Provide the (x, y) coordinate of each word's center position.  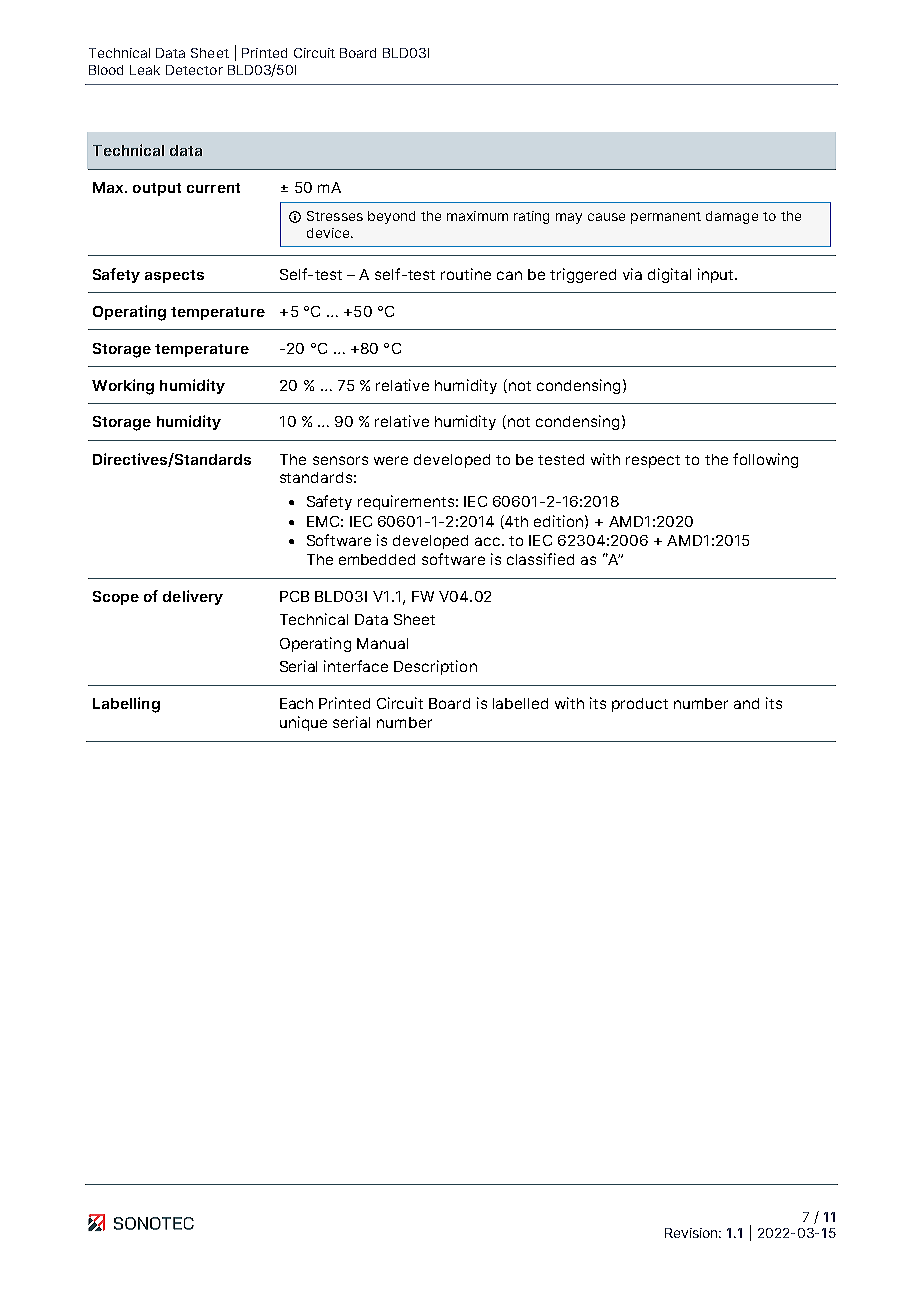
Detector (194, 70)
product (640, 705)
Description (435, 667)
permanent (666, 218)
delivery (193, 597)
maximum (477, 216)
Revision (693, 1233)
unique (303, 723)
